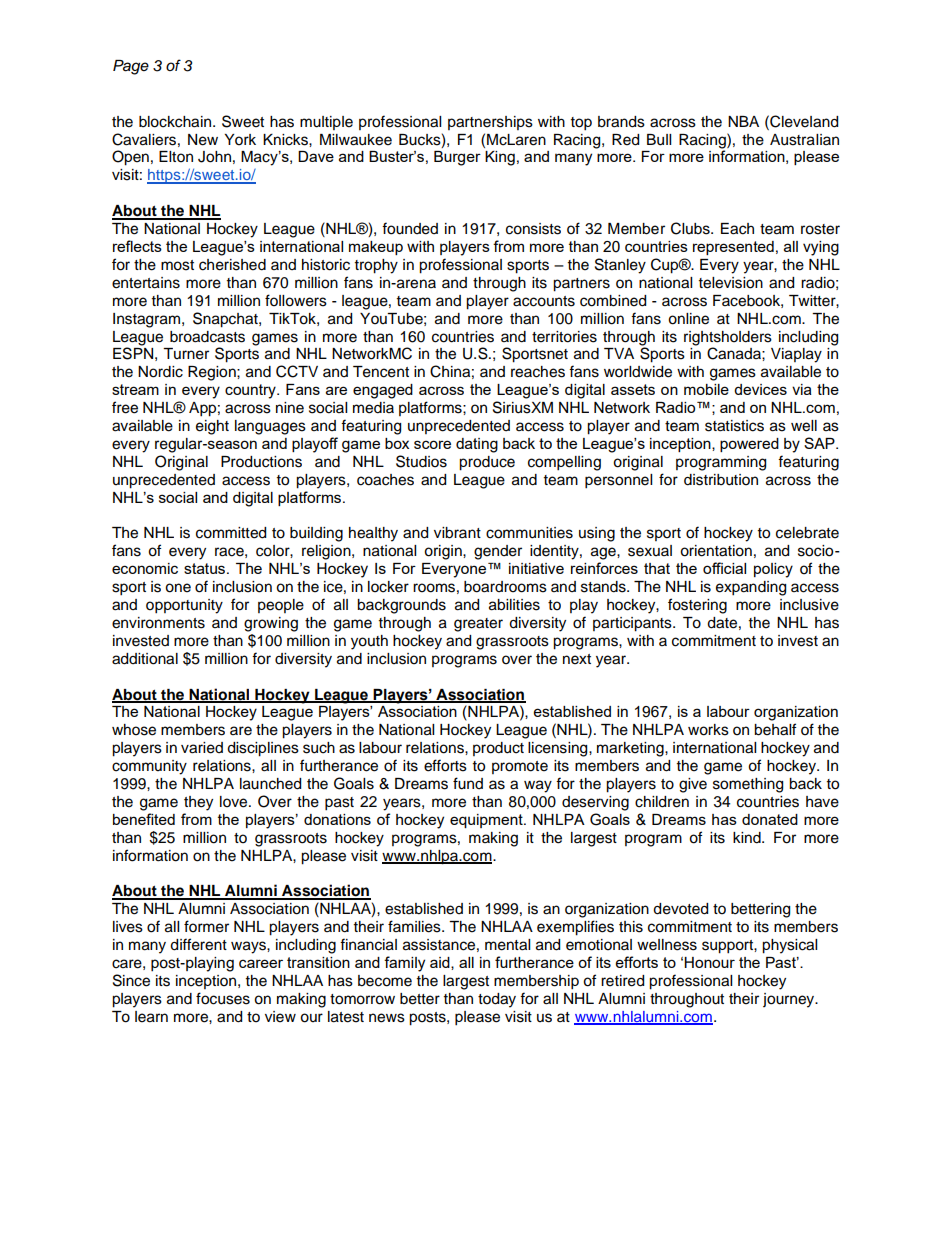 Image resolution: width=952 pixels, height=1233 pixels. Describe the element at coordinates (497, 1000) in the screenshot. I see `today` at that location.
